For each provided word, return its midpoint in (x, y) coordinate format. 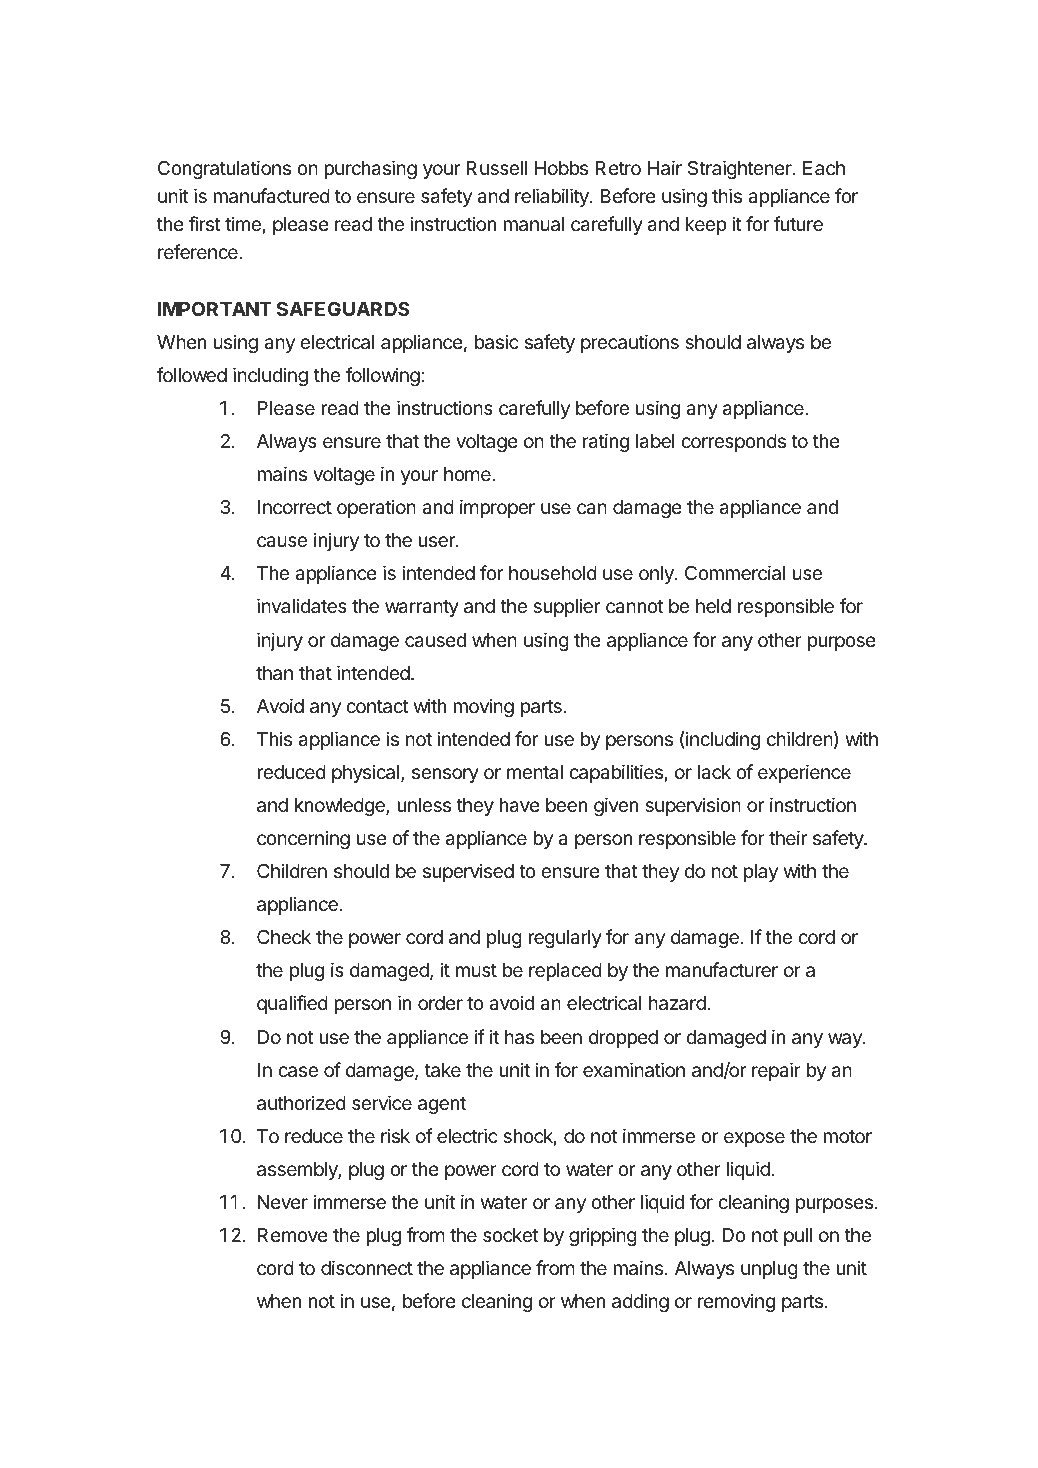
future (798, 223)
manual (533, 224)
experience (804, 773)
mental (535, 772)
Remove (293, 1235)
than (274, 673)
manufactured (271, 196)
